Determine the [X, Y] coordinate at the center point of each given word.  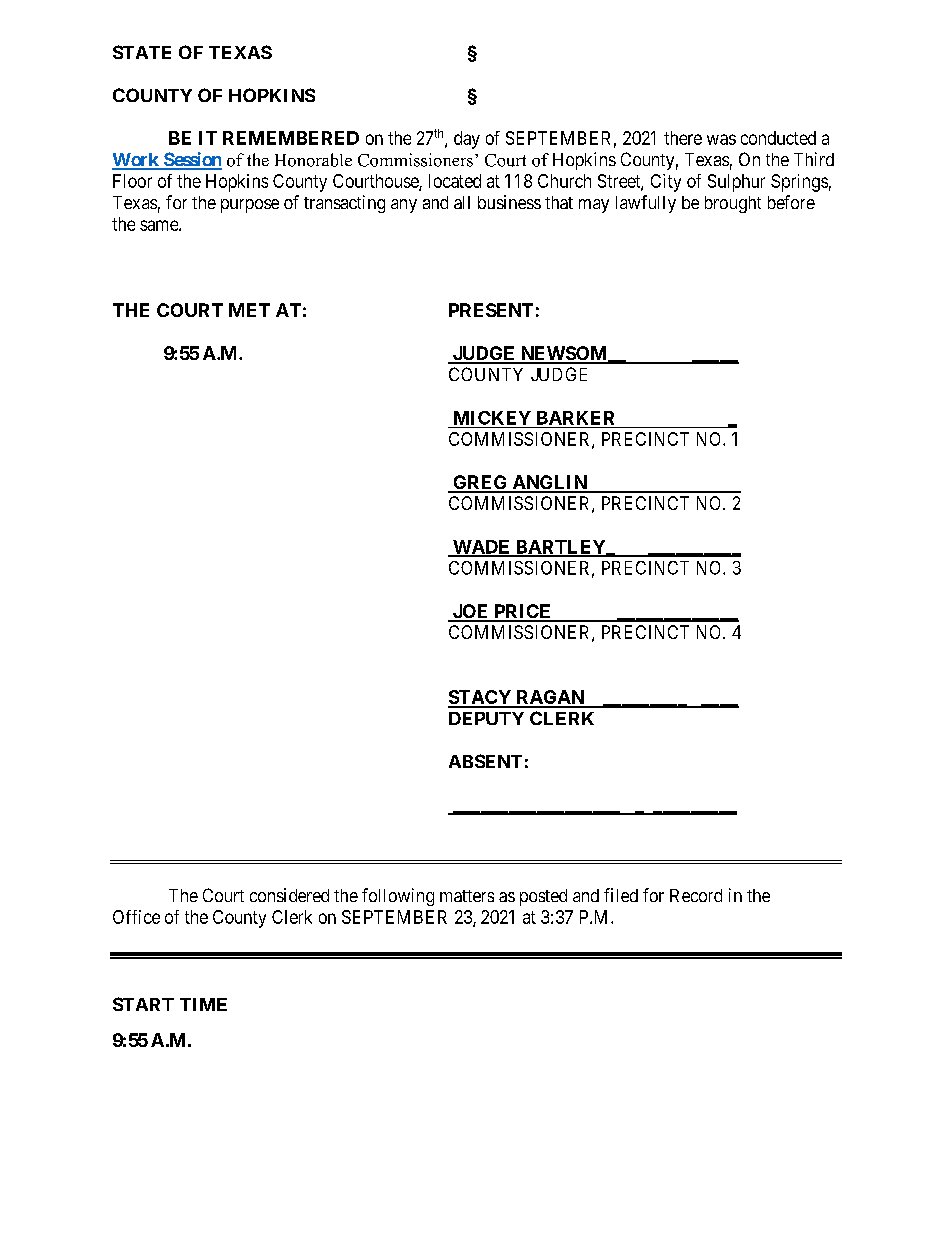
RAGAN [550, 698]
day [467, 140]
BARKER [575, 418]
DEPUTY [486, 718]
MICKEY [492, 418]
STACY [480, 698]
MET [249, 310]
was [721, 139]
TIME [203, 1004]
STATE [142, 52]
